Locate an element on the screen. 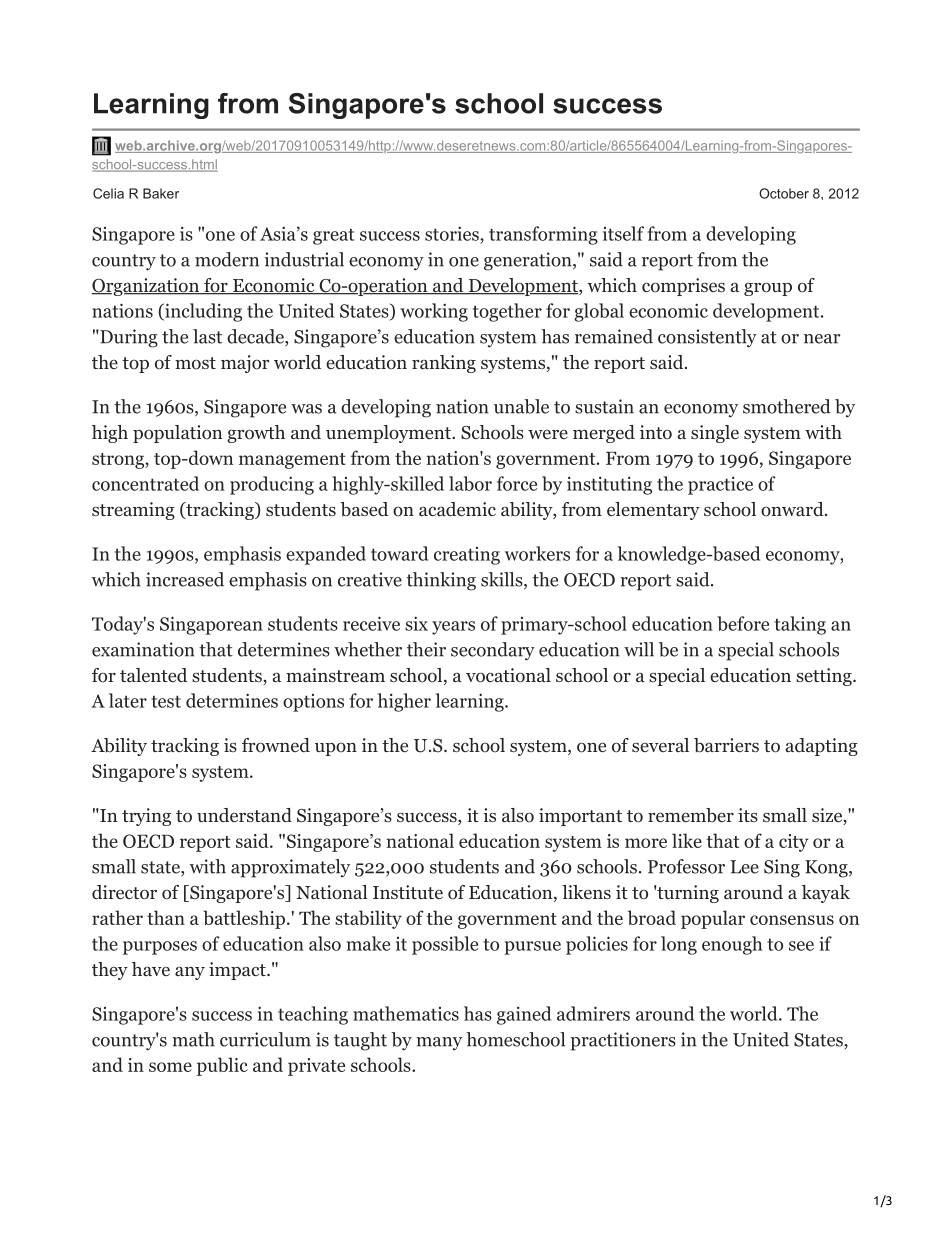 The height and width of the screenshot is (1233, 952). some is located at coordinates (170, 1067).
